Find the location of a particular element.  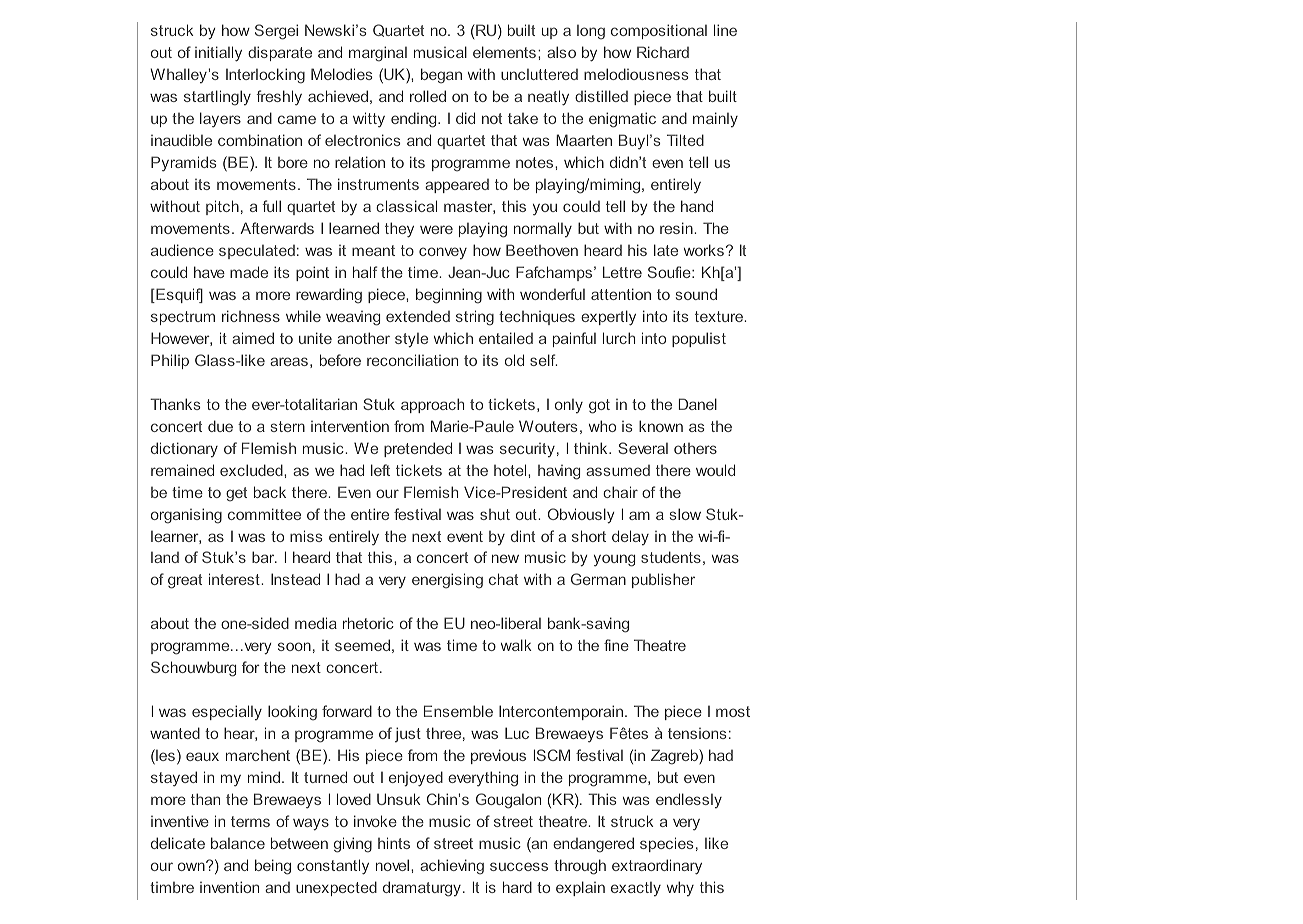

excluded is located at coordinates (252, 470).
